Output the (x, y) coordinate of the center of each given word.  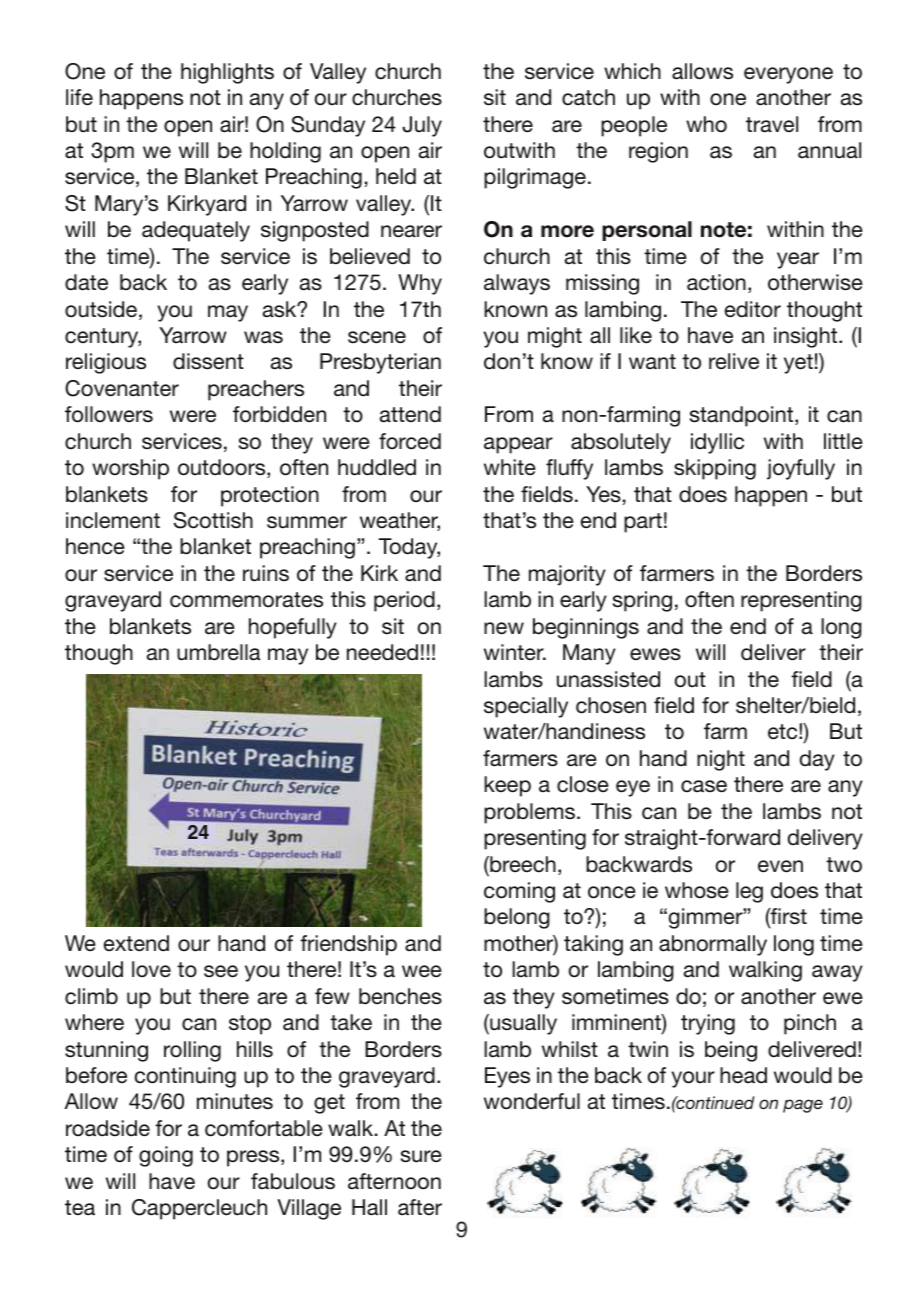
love (151, 969)
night (721, 760)
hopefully (293, 628)
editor (753, 309)
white (510, 467)
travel (772, 124)
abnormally (713, 945)
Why (420, 284)
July (422, 126)
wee (422, 971)
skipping (715, 469)
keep (507, 786)
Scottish (213, 520)
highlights (227, 73)
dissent (208, 361)
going (166, 1156)
